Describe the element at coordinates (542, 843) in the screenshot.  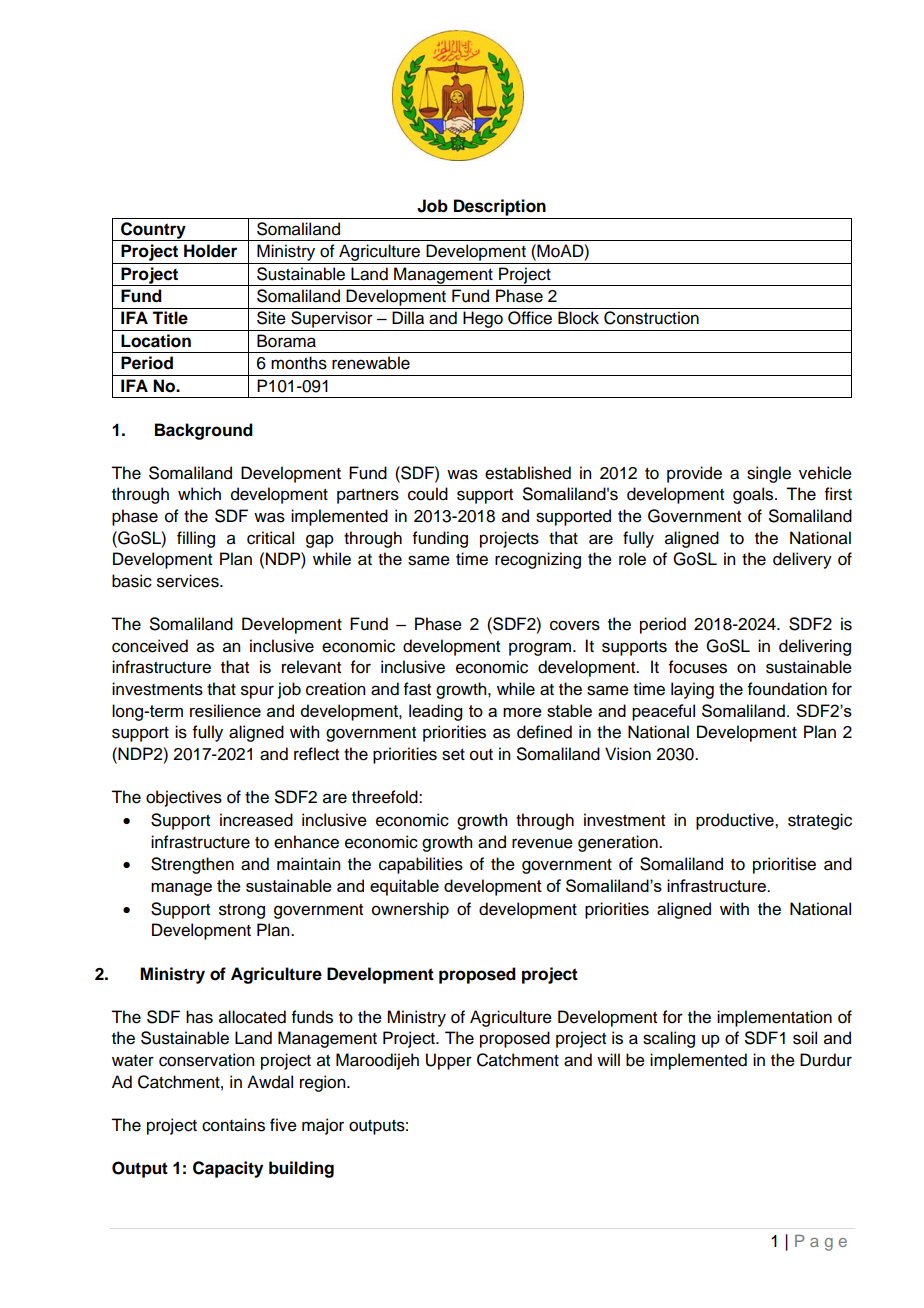
I see `revenue` at that location.
